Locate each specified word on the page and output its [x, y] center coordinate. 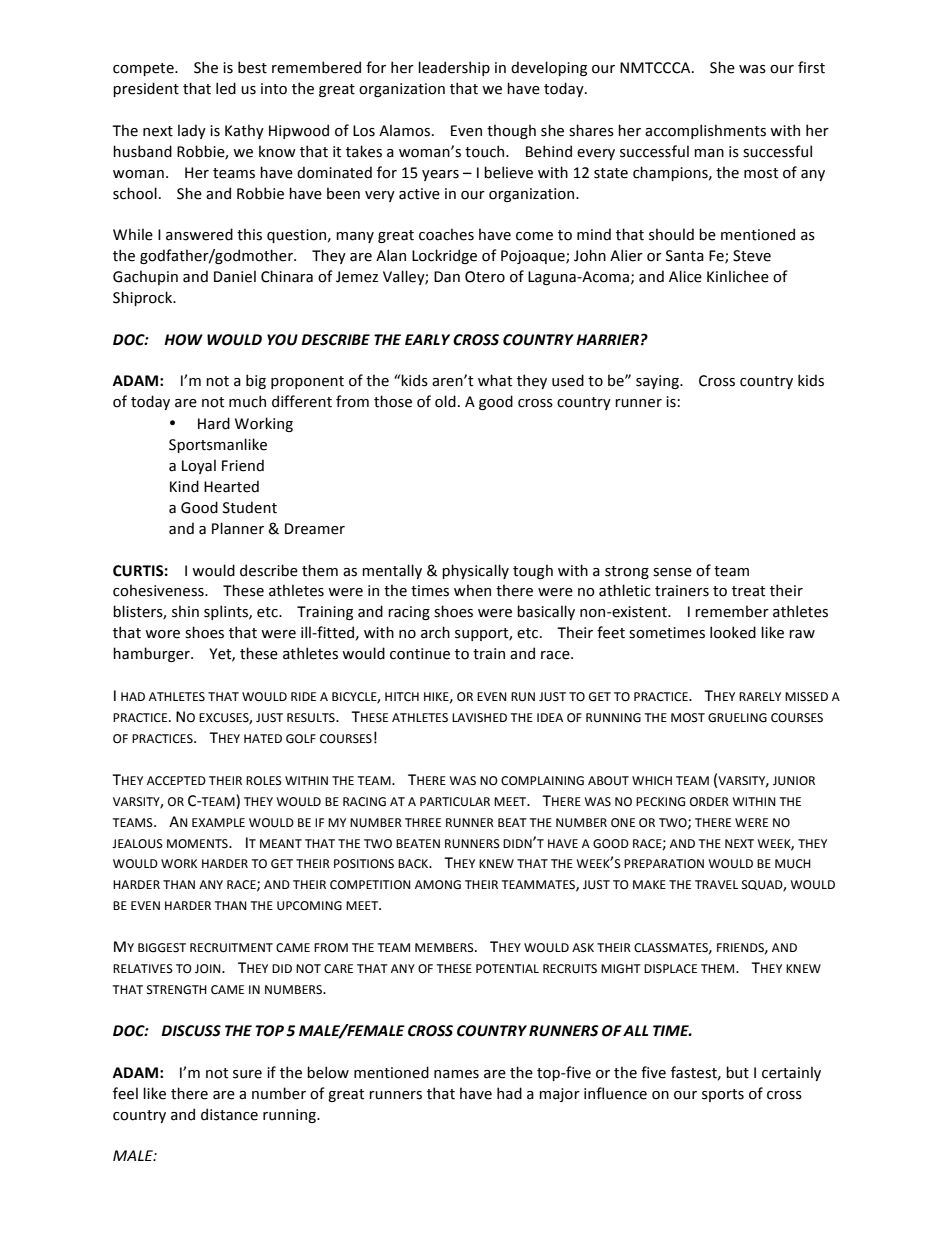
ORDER [709, 802]
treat [748, 591]
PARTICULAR [455, 802]
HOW [183, 340]
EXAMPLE [218, 822]
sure [247, 1074]
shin [185, 611]
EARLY [427, 339]
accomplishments [705, 131]
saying [658, 382]
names [456, 1074]
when [472, 590]
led [226, 88]
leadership [454, 68]
